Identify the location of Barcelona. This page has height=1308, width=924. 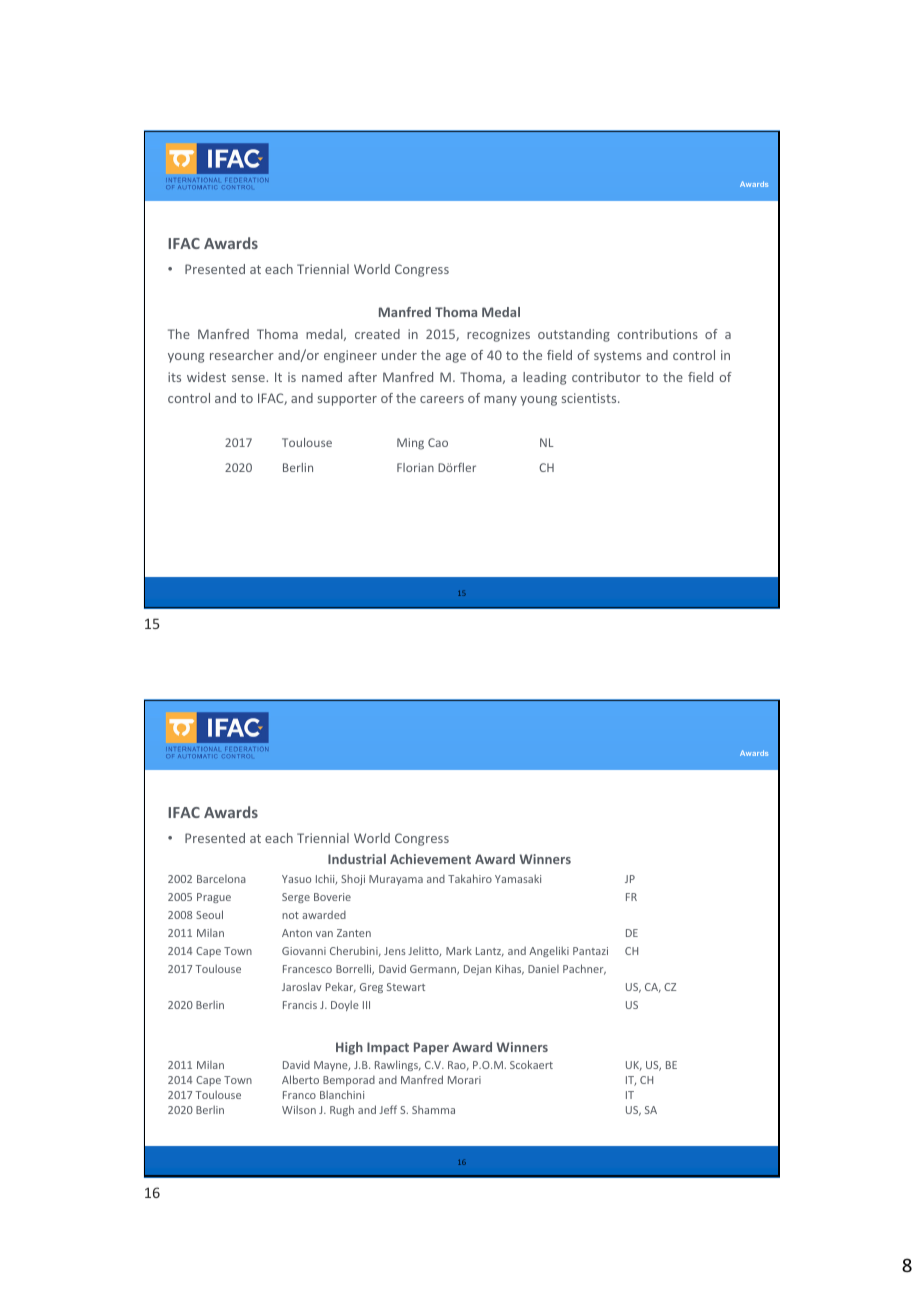
(221, 879).
